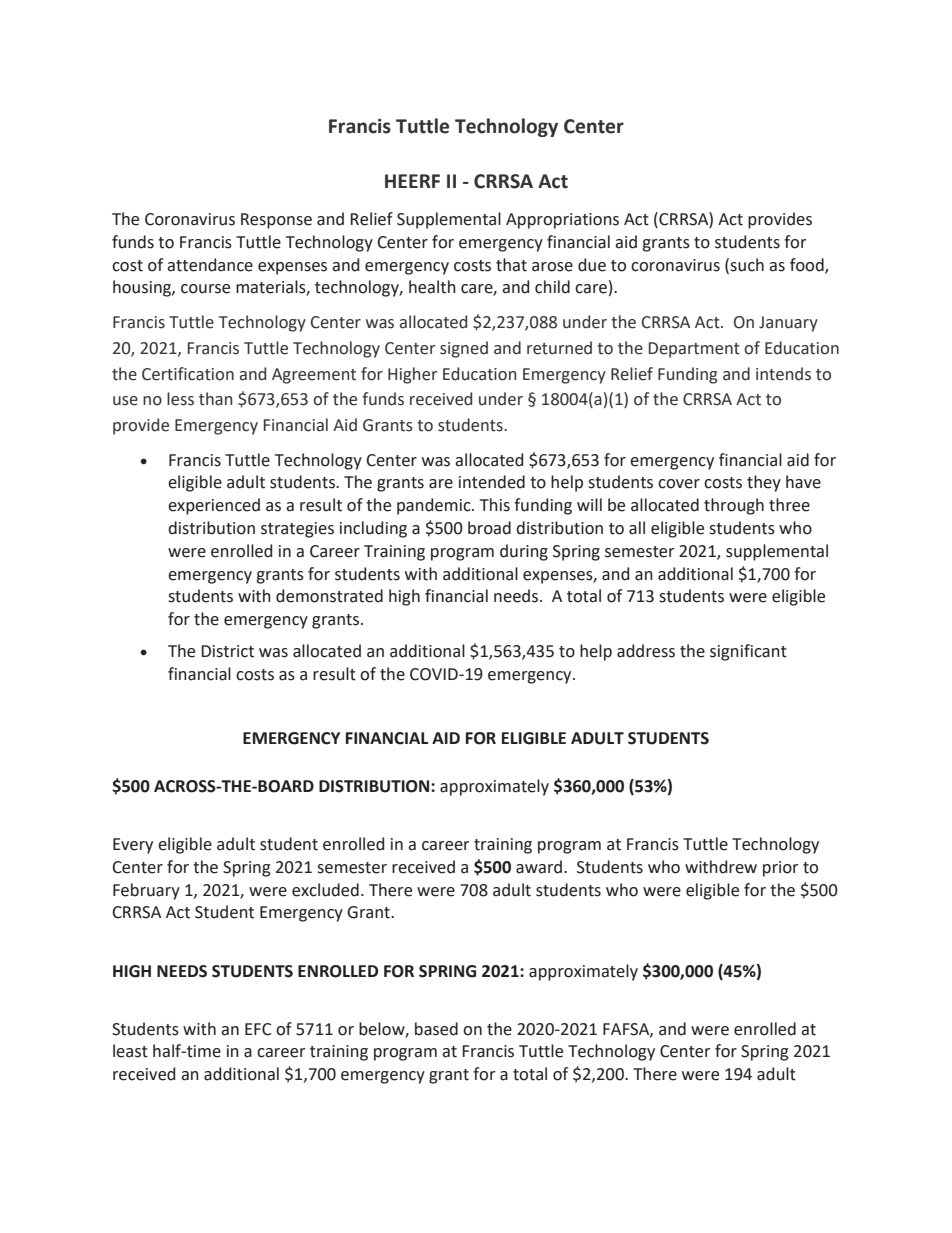  I want to click on EFC, so click(258, 1029).
